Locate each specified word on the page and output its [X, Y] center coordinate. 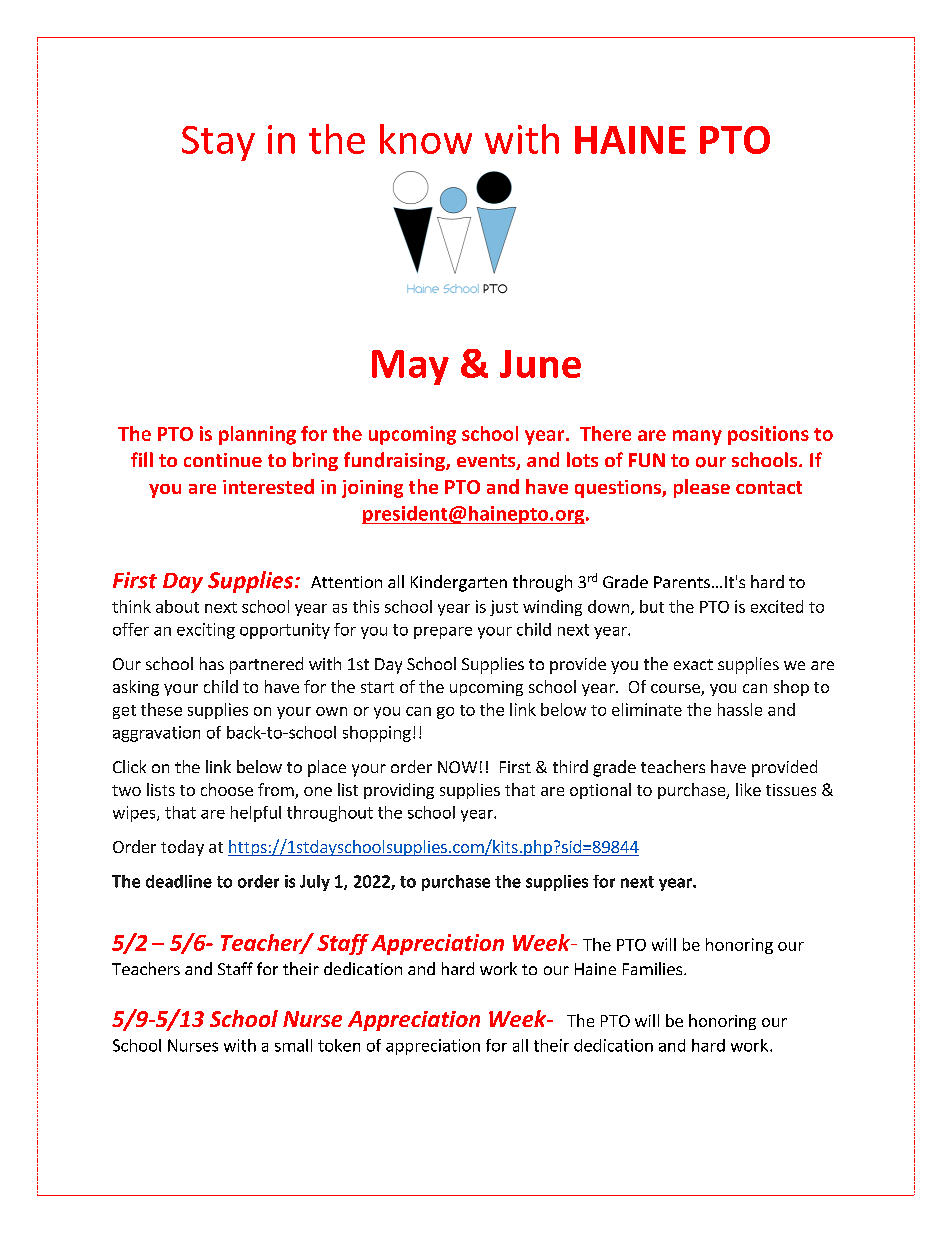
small [293, 1045]
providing [399, 791]
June [540, 364]
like [748, 789]
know [426, 139]
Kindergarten [459, 583]
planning [257, 435]
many [697, 437]
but [652, 606]
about [177, 606]
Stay [218, 143]
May [410, 367]
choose [227, 789]
